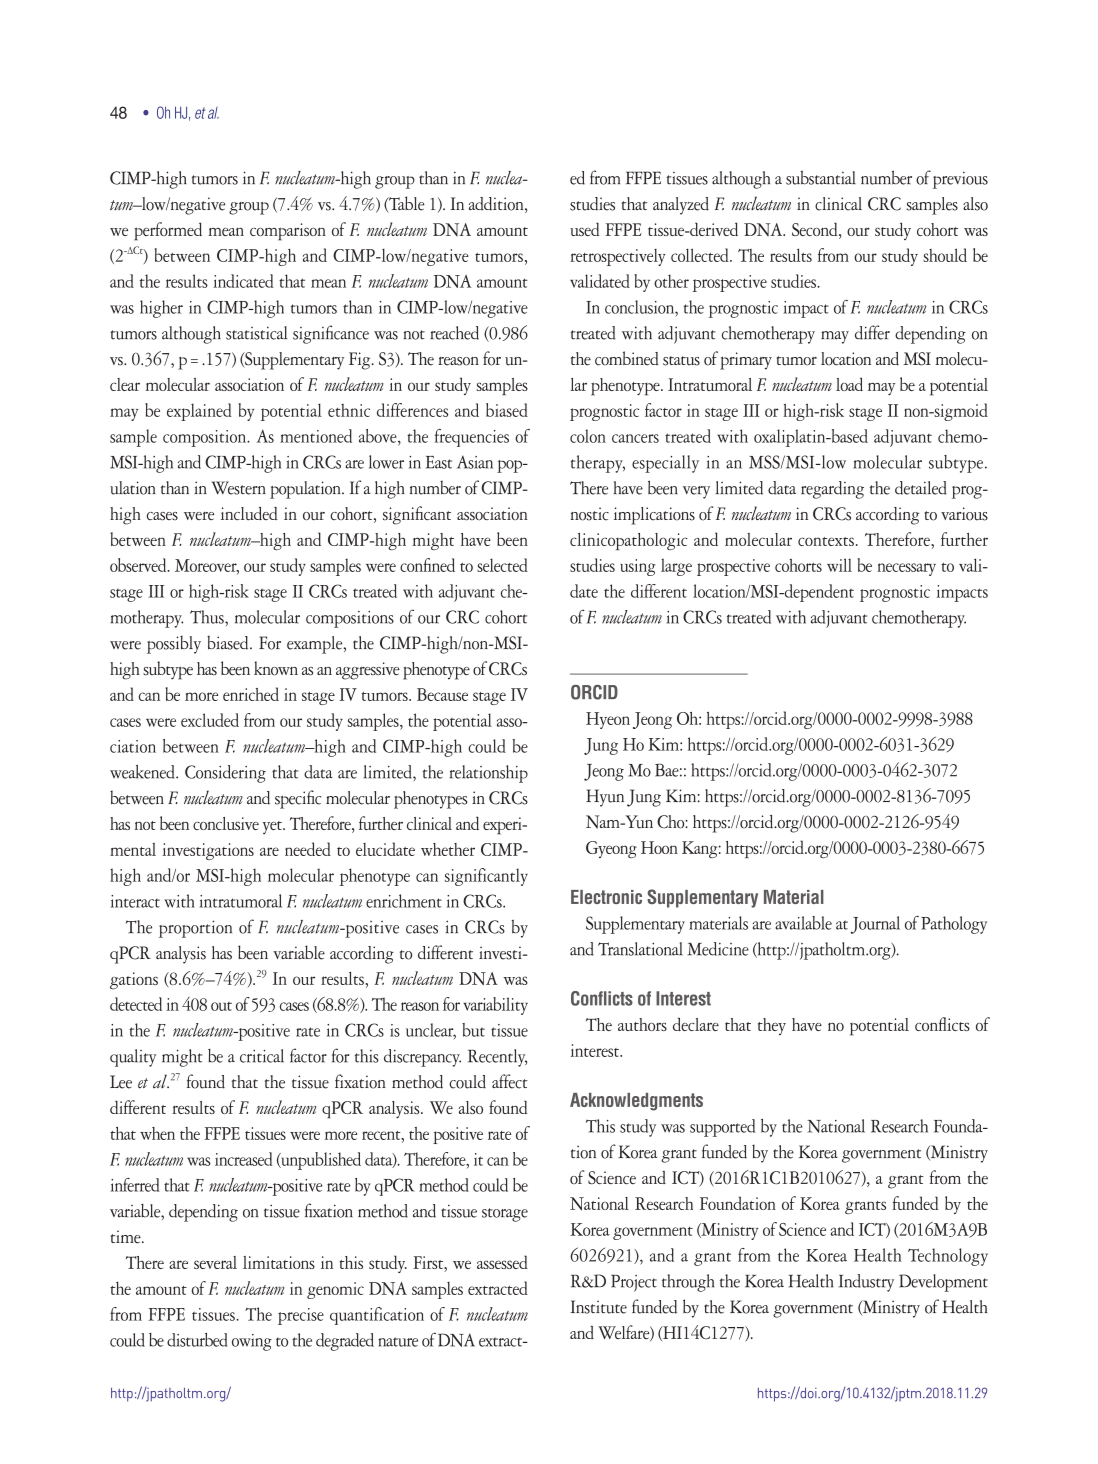 The width and height of the screenshot is (1098, 1464). What do you see at coordinates (174, 644) in the screenshot?
I see `possibly` at bounding box center [174, 644].
